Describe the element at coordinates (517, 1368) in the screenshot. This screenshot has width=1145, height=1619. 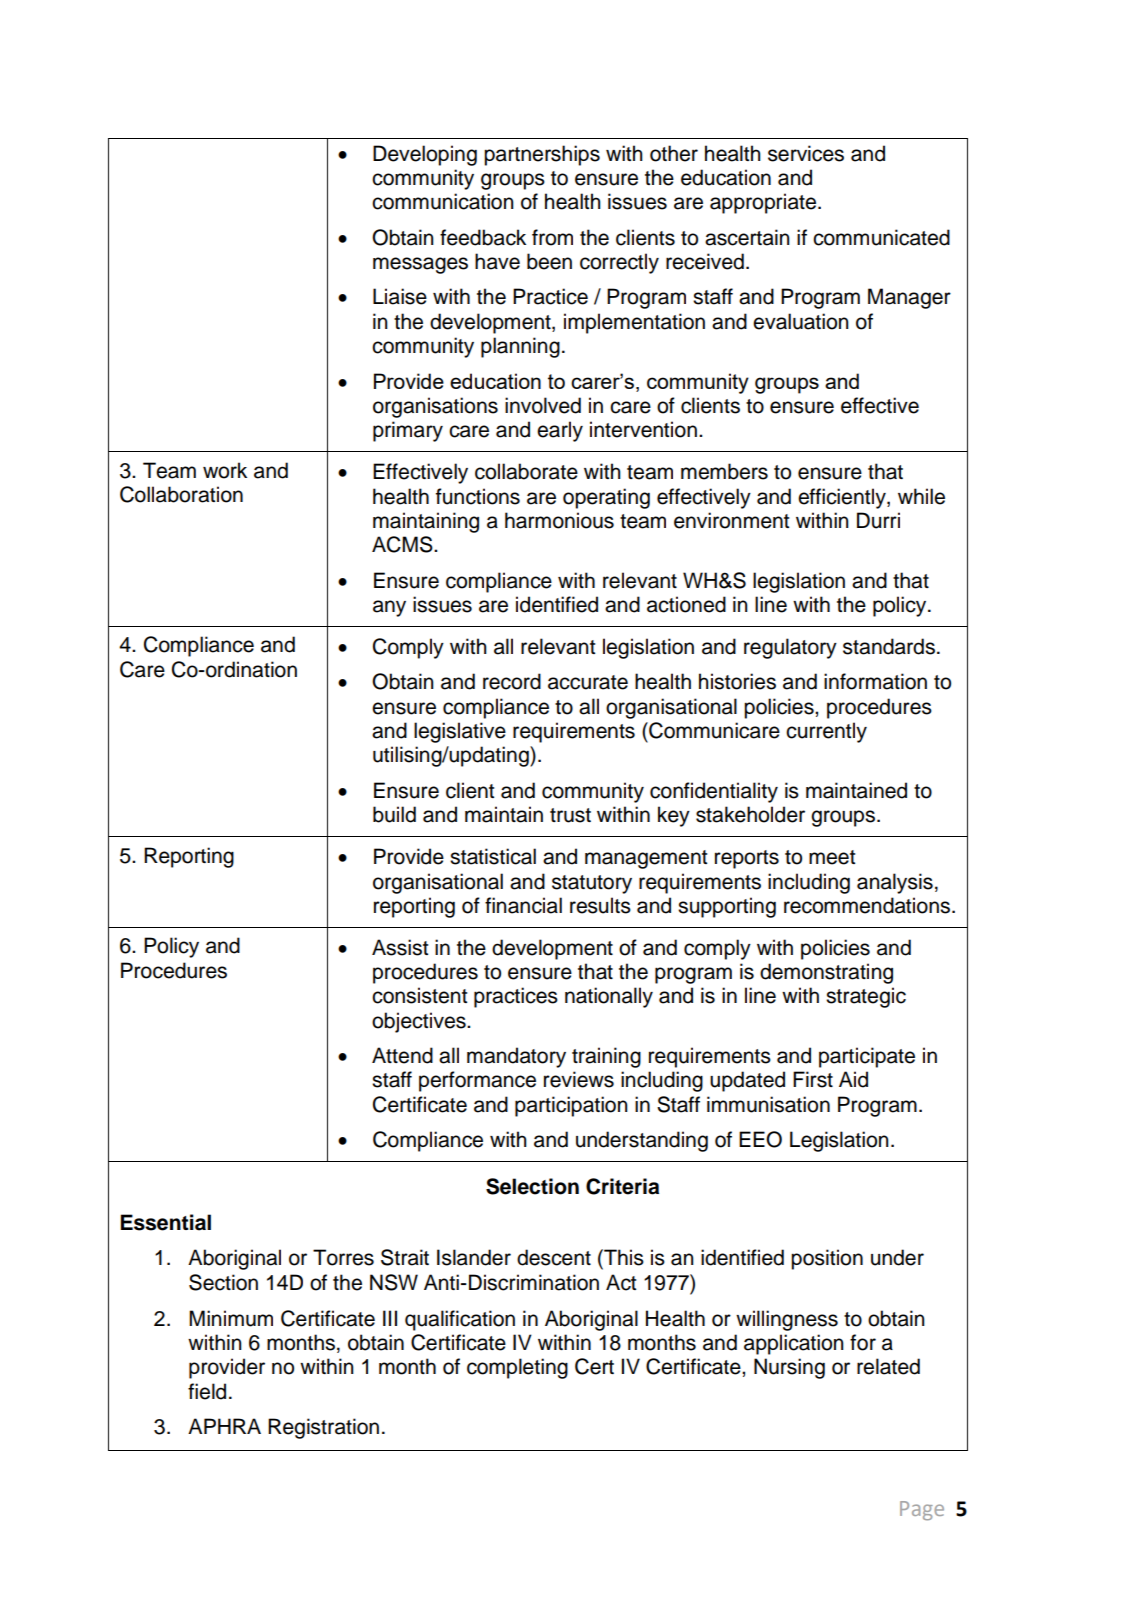
I see `completing` at that location.
